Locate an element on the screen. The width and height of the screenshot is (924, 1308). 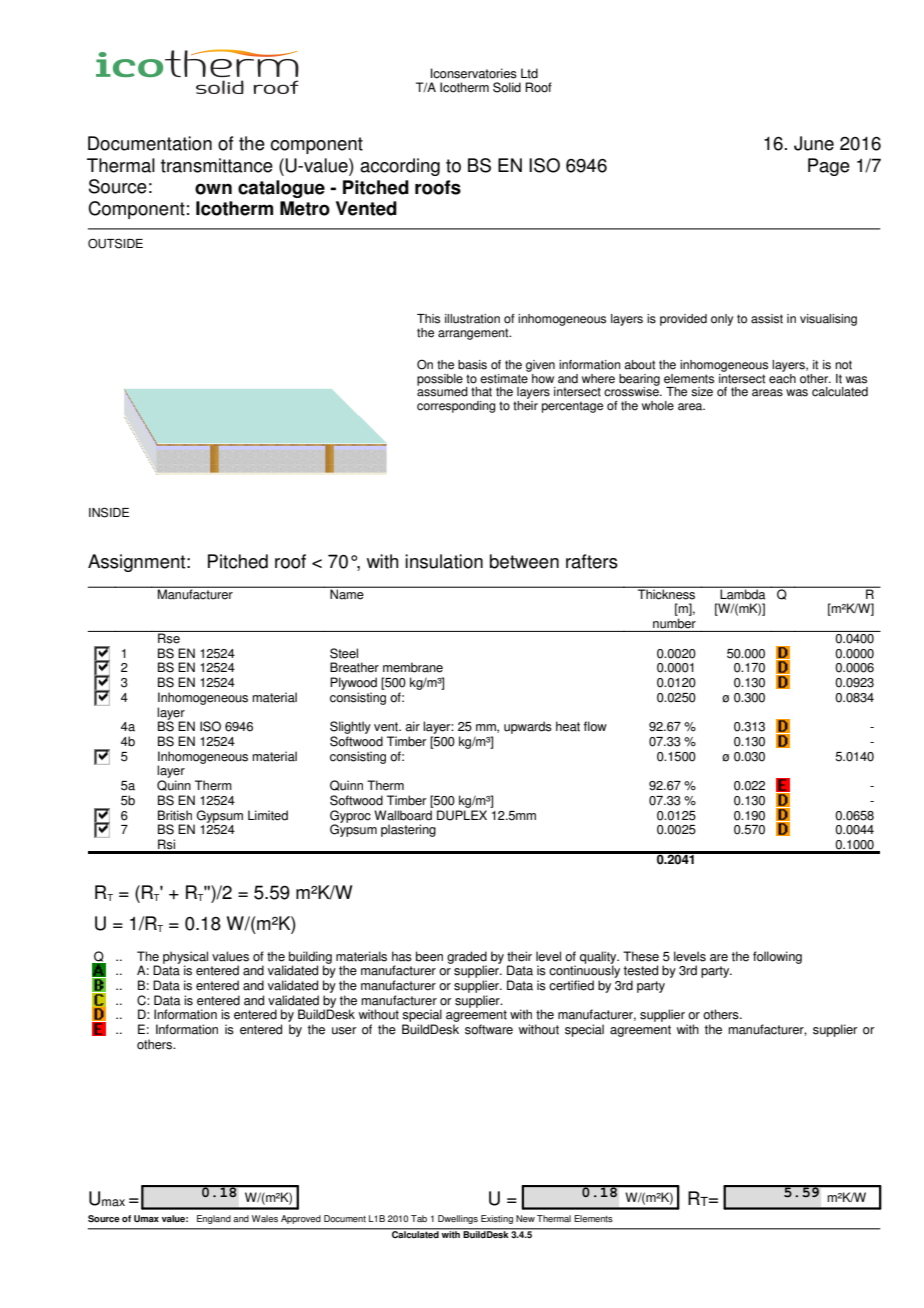
transmittance is located at coordinates (217, 165).
